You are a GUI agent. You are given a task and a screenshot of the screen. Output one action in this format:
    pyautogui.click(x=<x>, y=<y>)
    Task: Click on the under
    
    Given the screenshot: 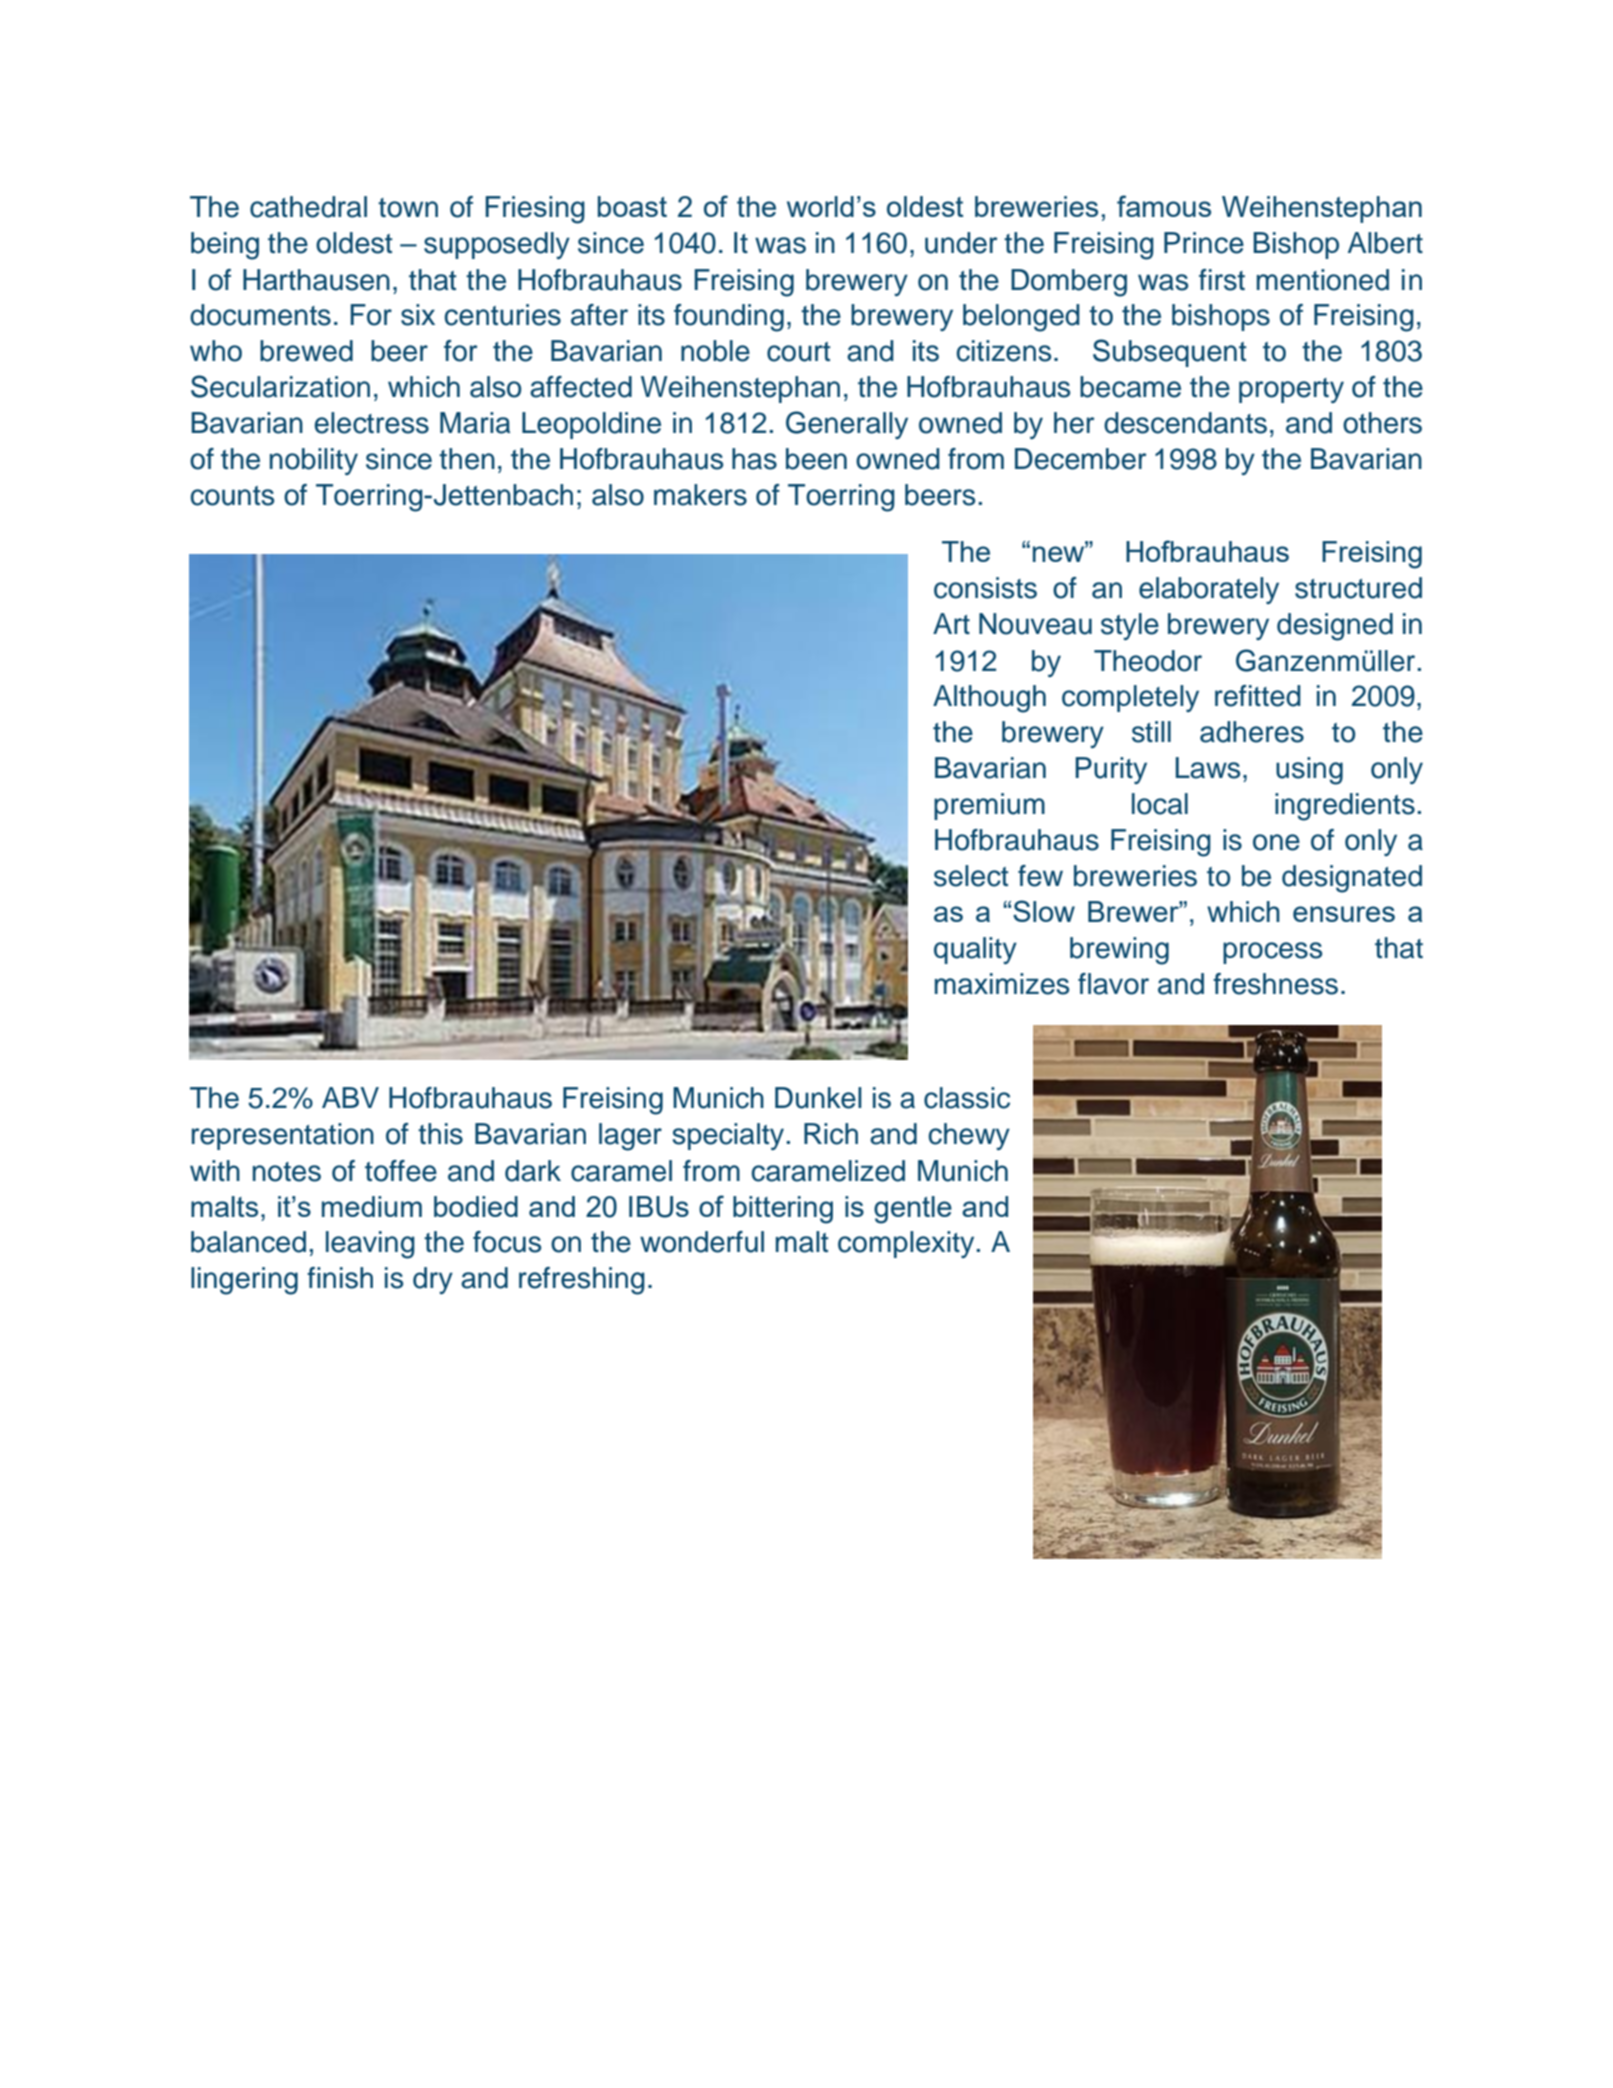 What is the action you would take?
    pyautogui.click(x=961, y=243)
